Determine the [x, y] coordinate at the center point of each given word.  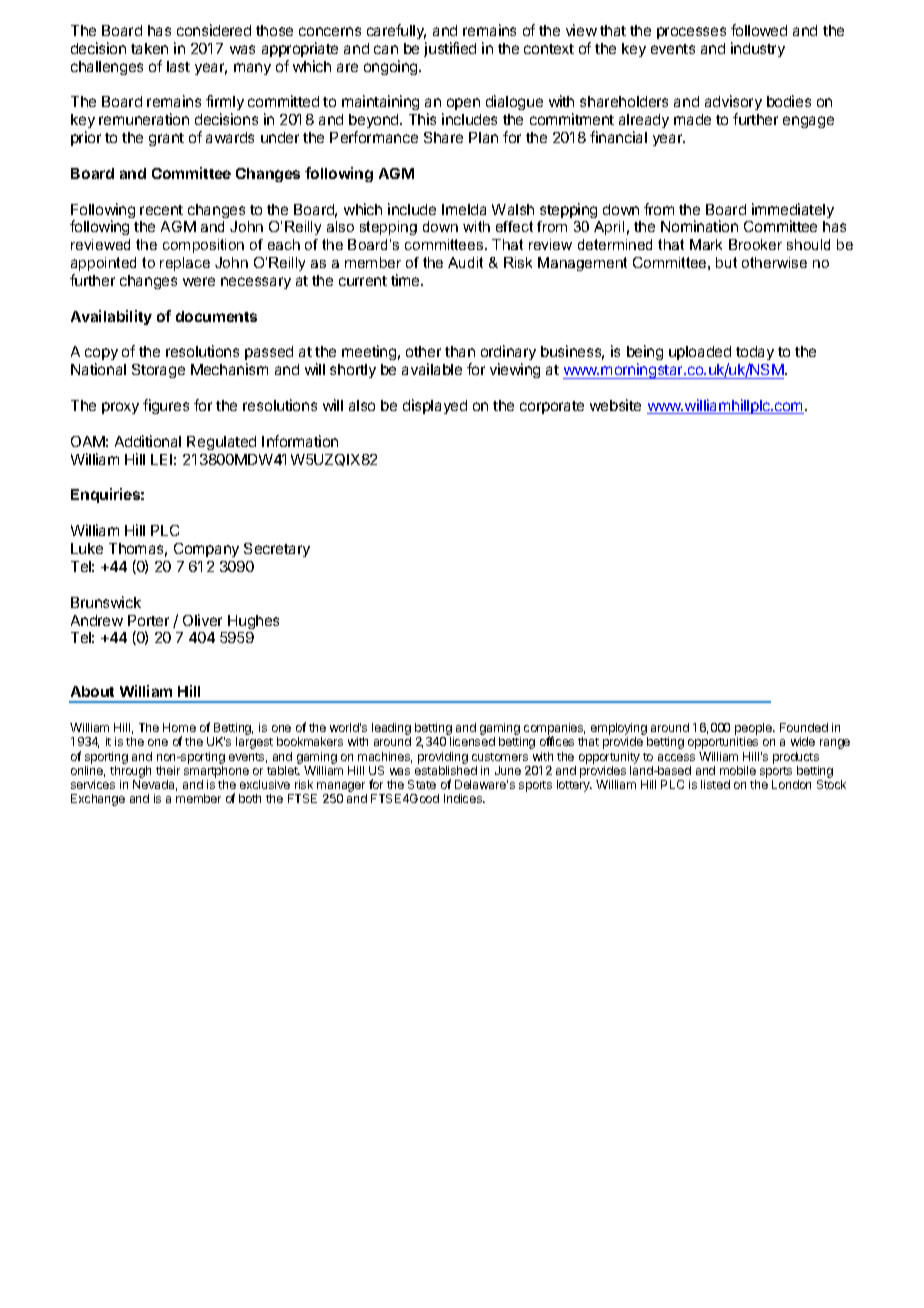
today [755, 355]
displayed [435, 406]
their [168, 770]
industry [758, 49]
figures [166, 406]
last [178, 66]
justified [450, 49]
